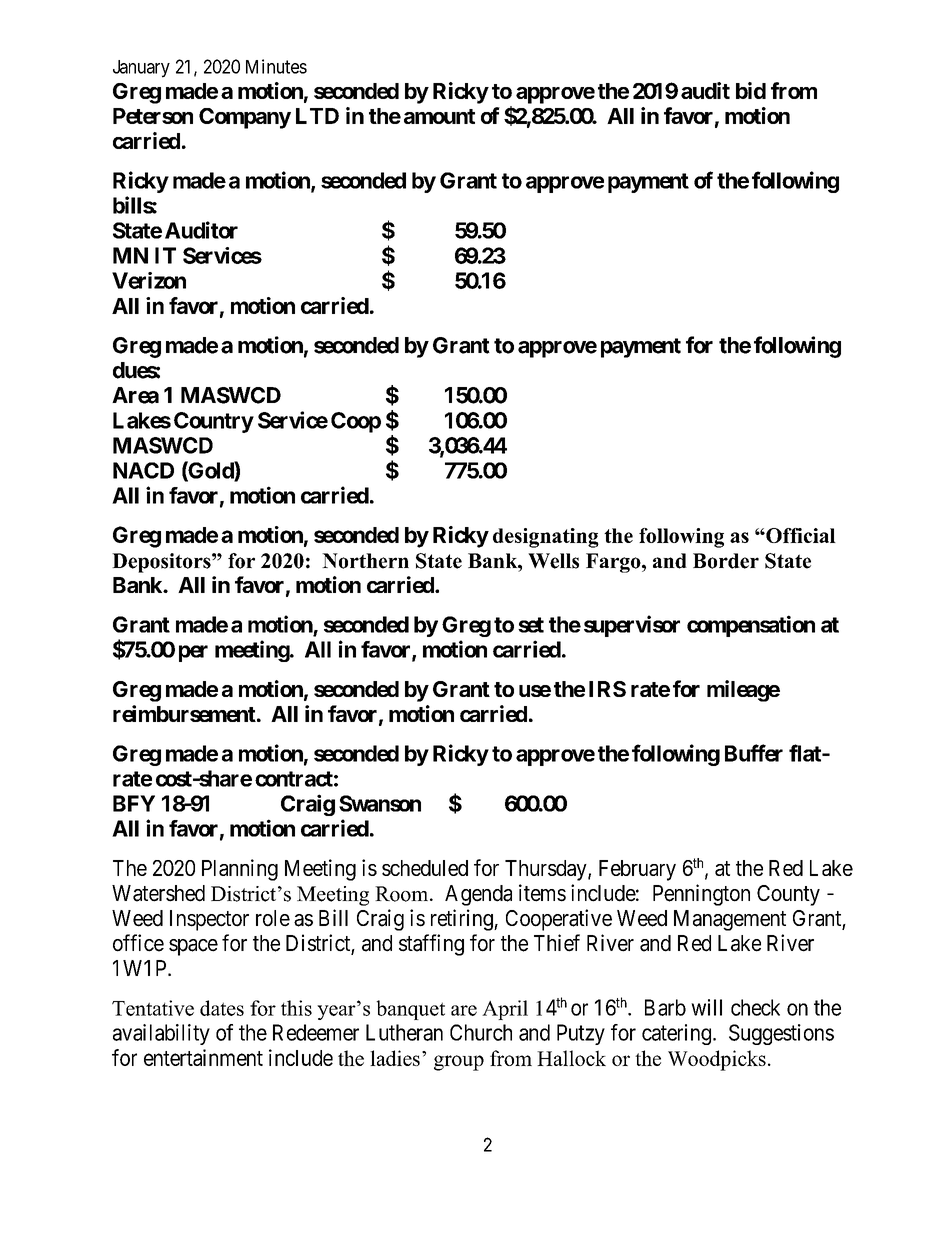  I want to click on Company, so click(245, 118).
